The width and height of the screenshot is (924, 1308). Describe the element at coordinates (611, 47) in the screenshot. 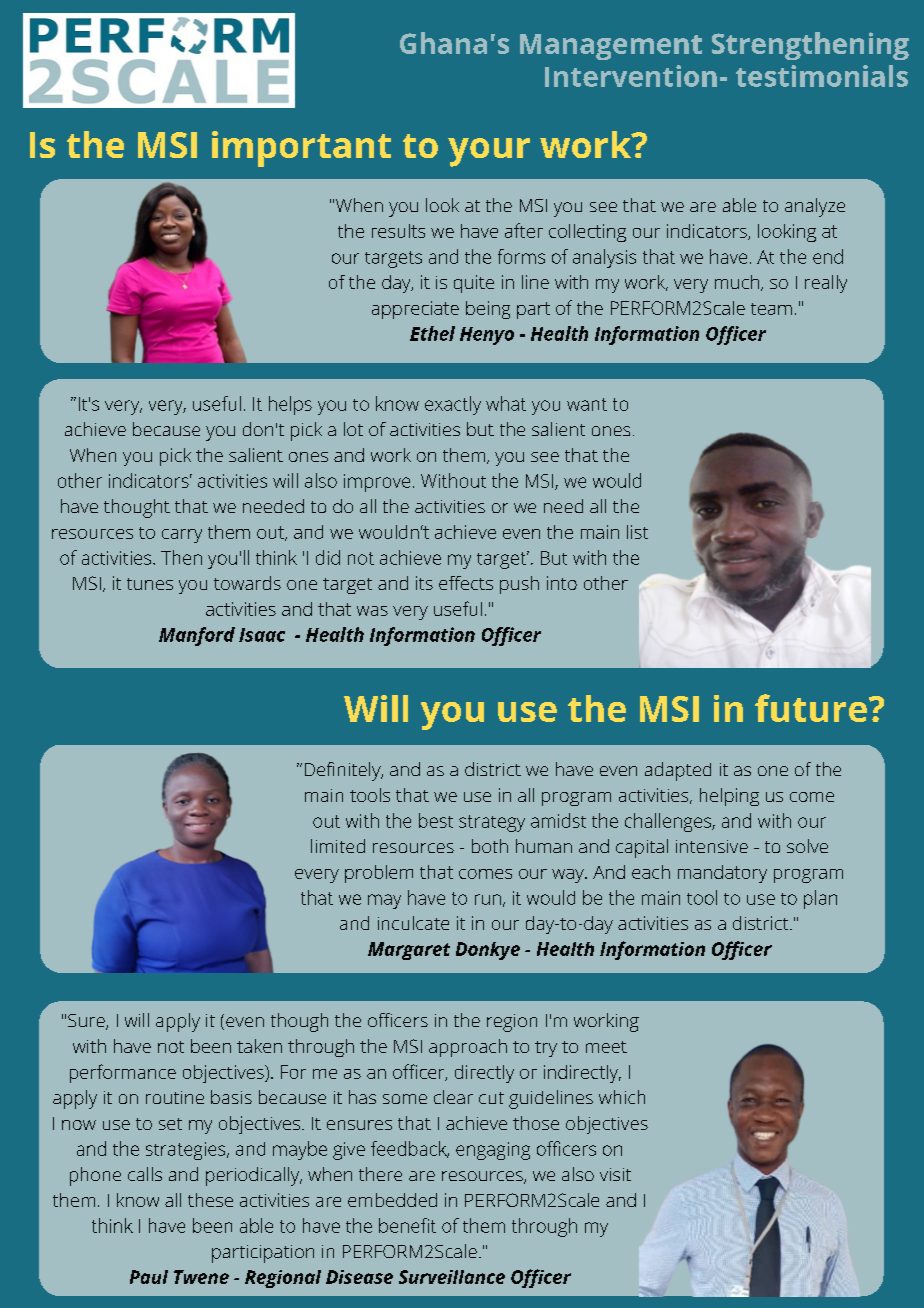

I see `Management` at that location.
